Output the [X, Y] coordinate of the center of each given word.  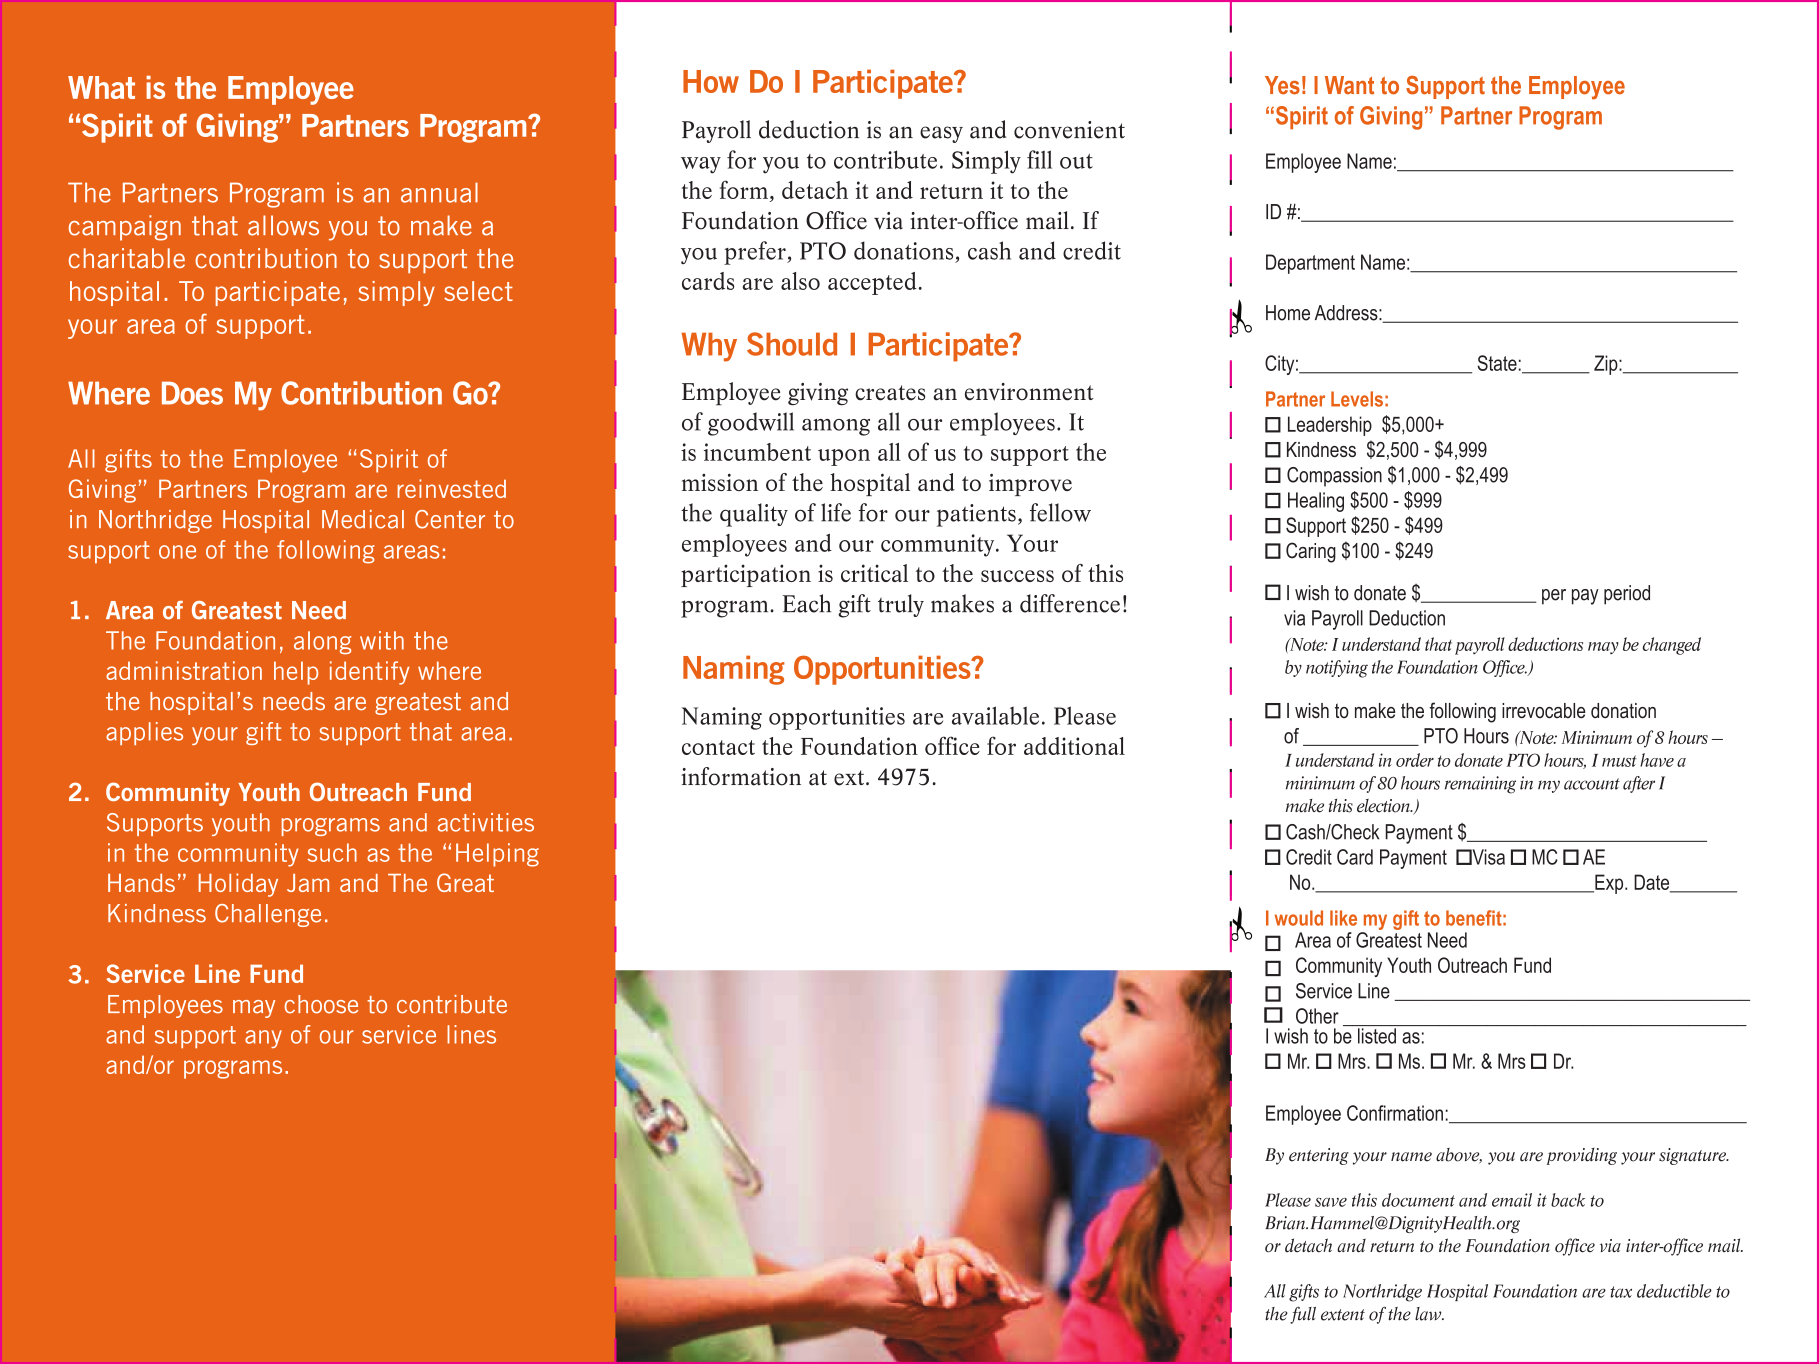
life [836, 512]
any [263, 1039]
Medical [363, 519]
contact [718, 747]
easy [941, 134]
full [1303, 1315]
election [1384, 806]
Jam [308, 883]
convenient [1069, 130]
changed [1672, 646]
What [101, 87]
